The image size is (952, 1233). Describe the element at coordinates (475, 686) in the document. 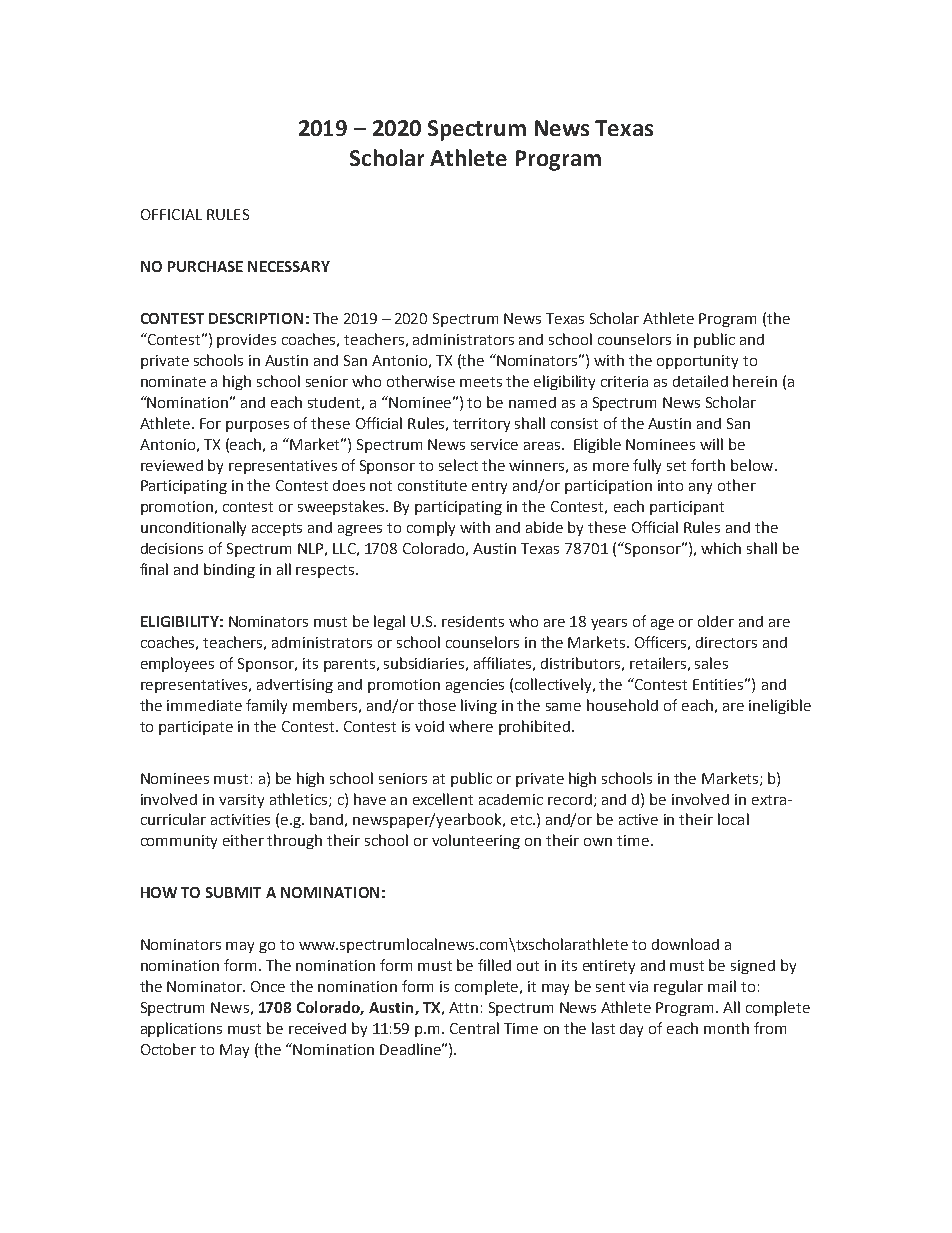

I see `agencies` at that location.
